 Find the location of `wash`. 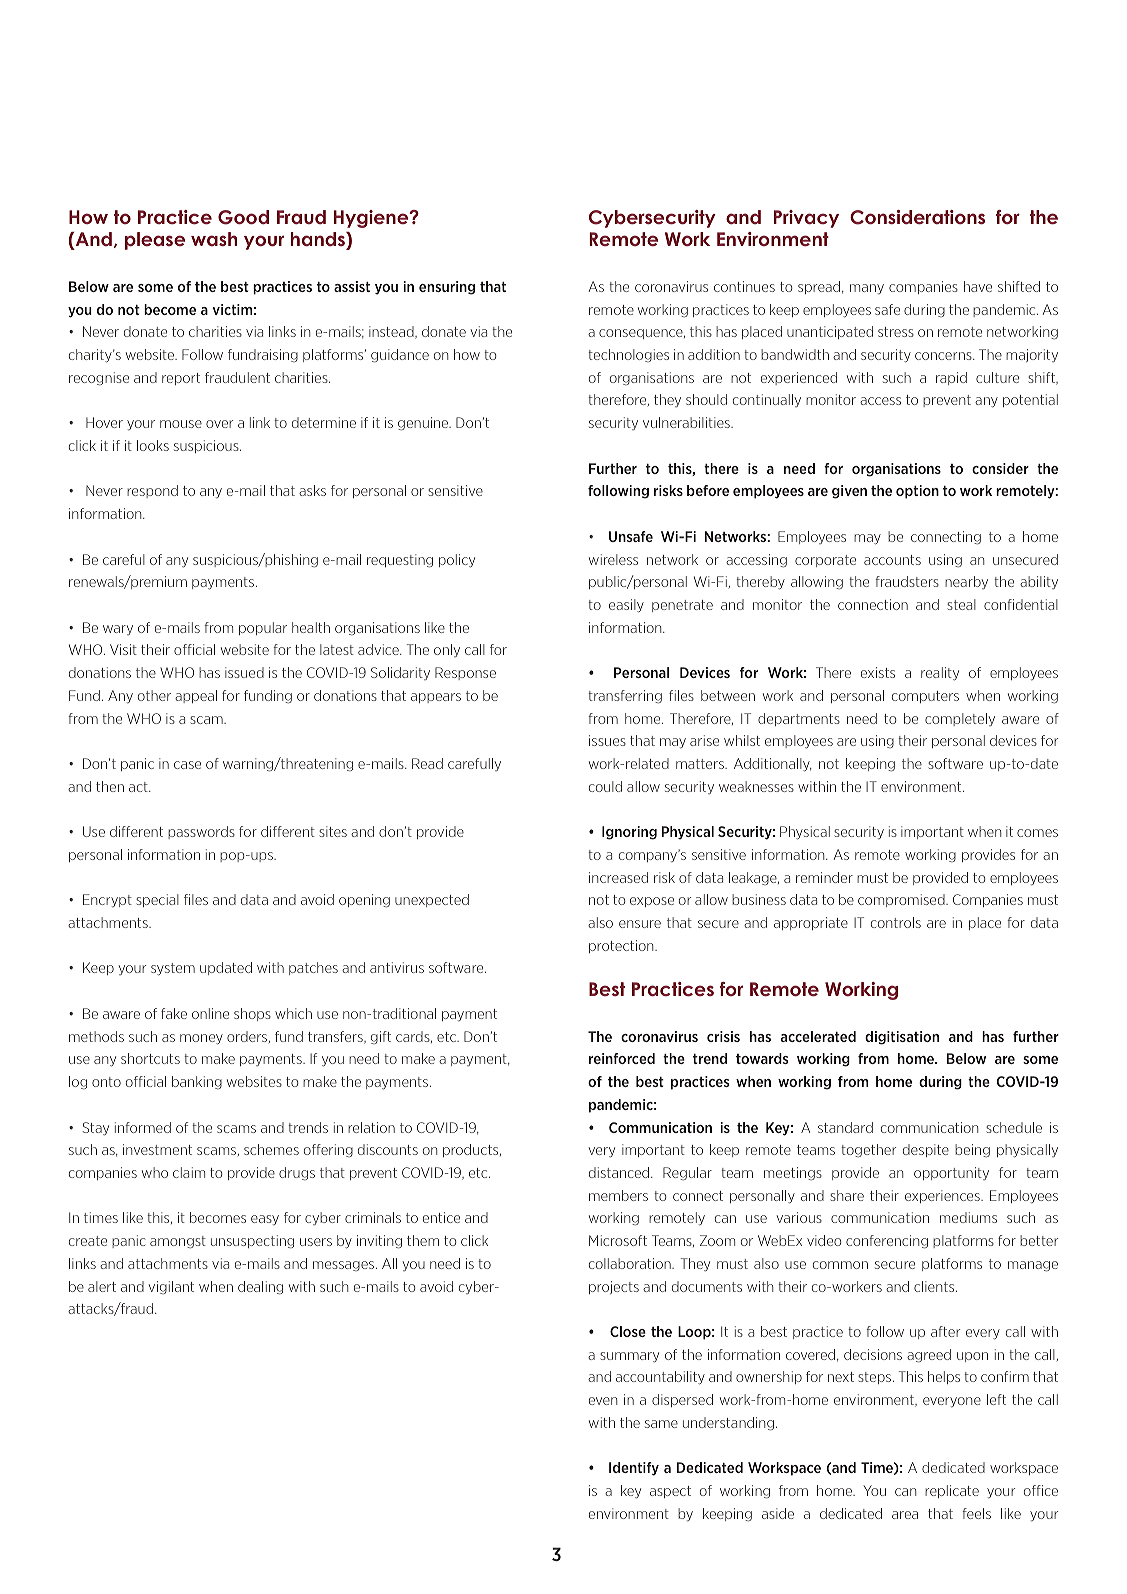

wash is located at coordinates (214, 239).
